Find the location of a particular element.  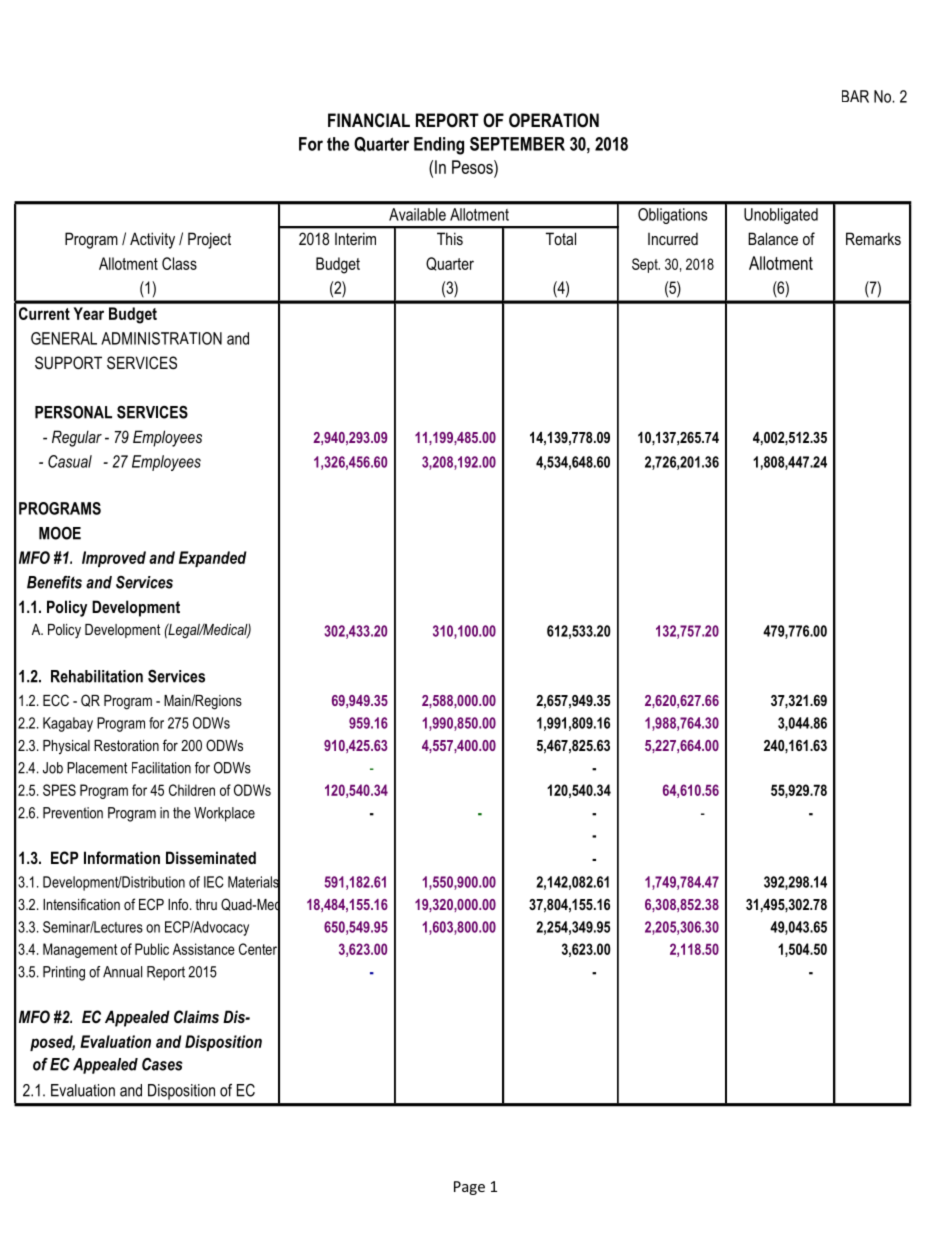

Ending is located at coordinates (439, 146).
